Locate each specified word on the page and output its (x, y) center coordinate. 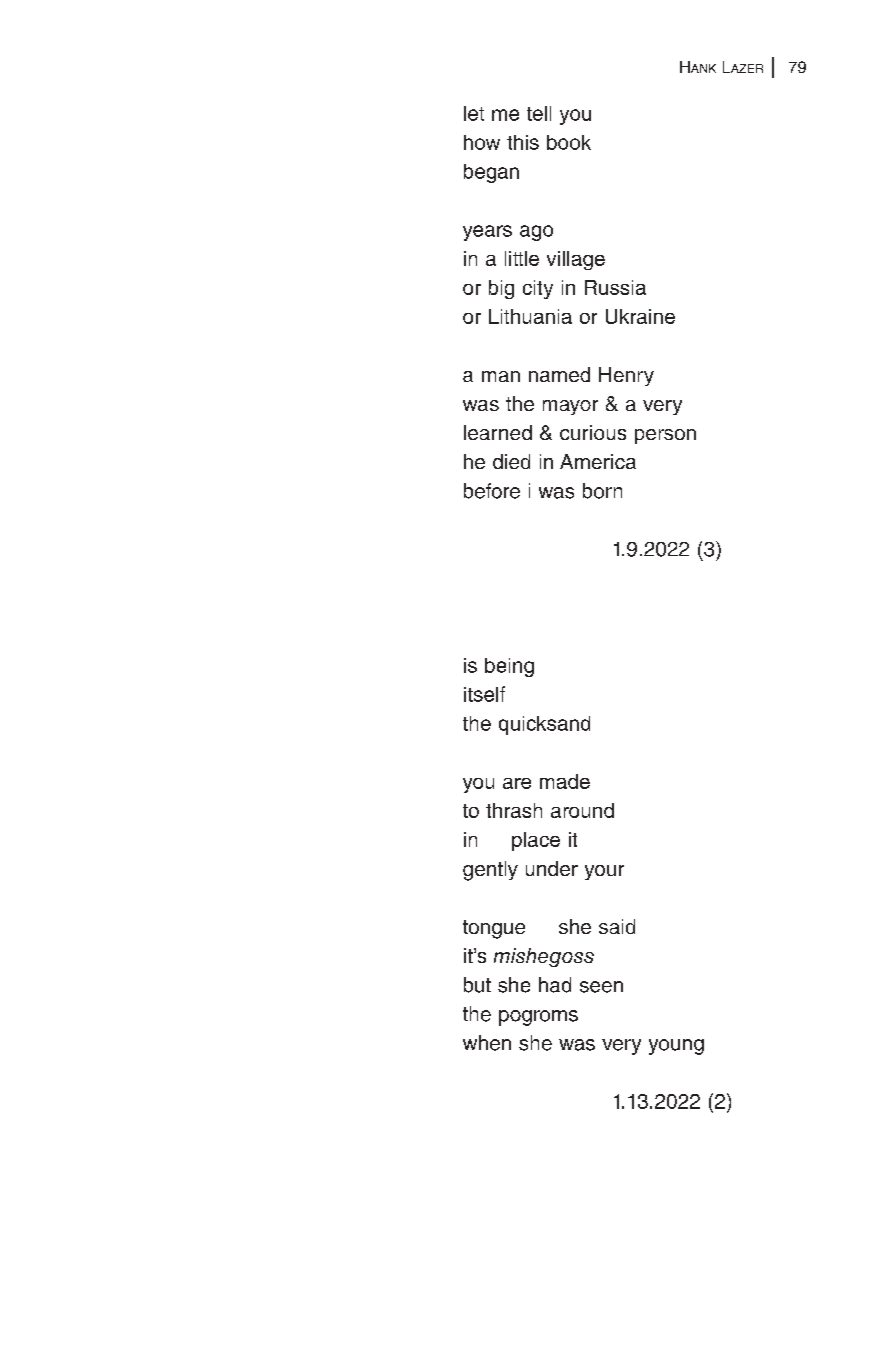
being (509, 667)
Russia (615, 287)
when (487, 1043)
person (665, 436)
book (569, 142)
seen (601, 987)
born (602, 491)
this (523, 142)
